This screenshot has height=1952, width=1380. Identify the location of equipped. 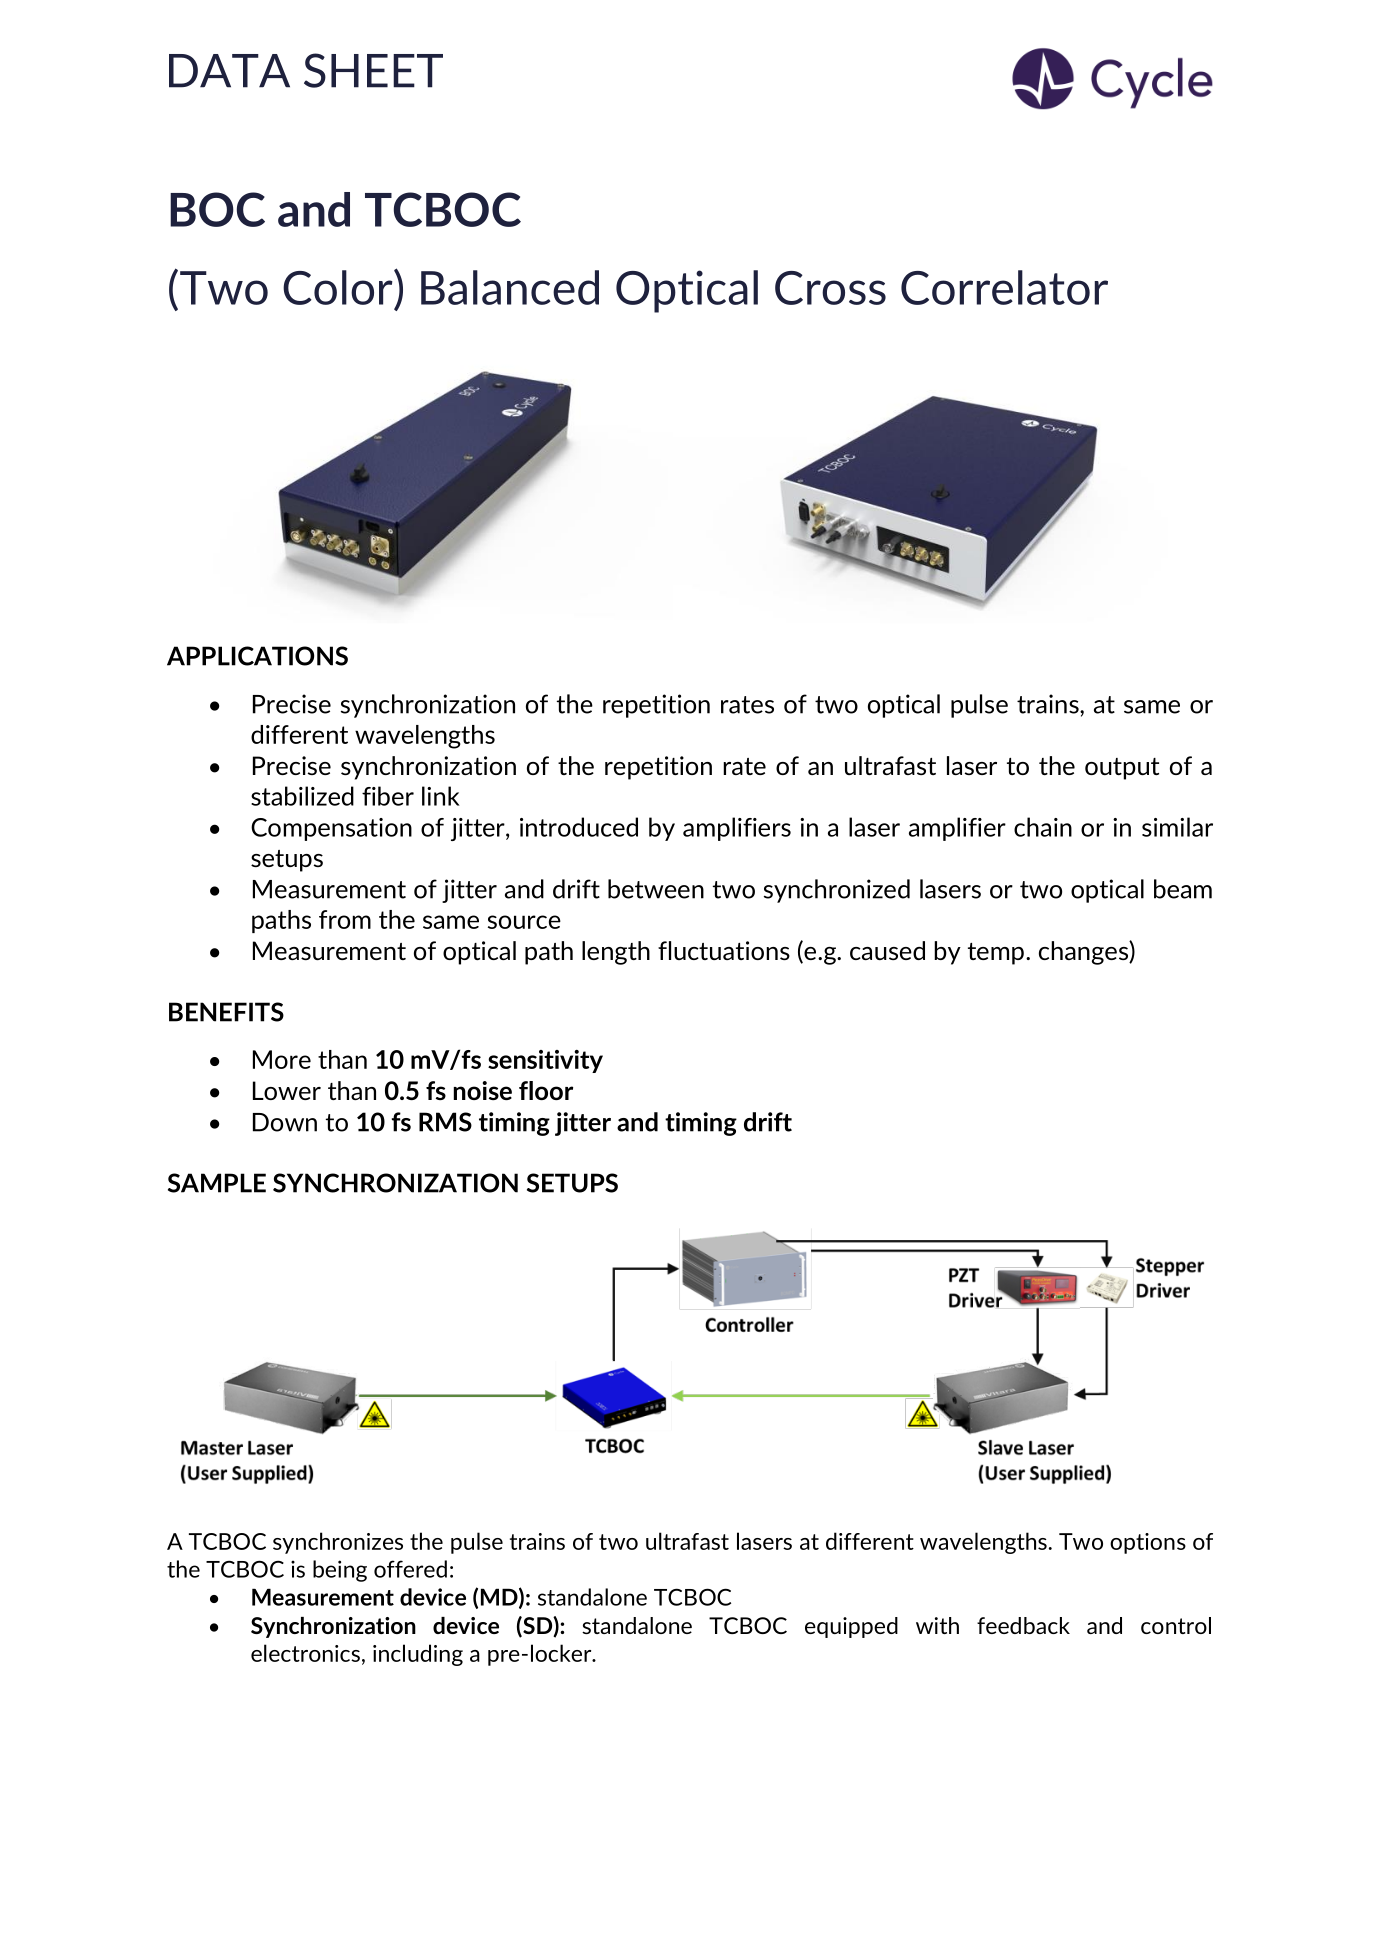
(851, 1627).
